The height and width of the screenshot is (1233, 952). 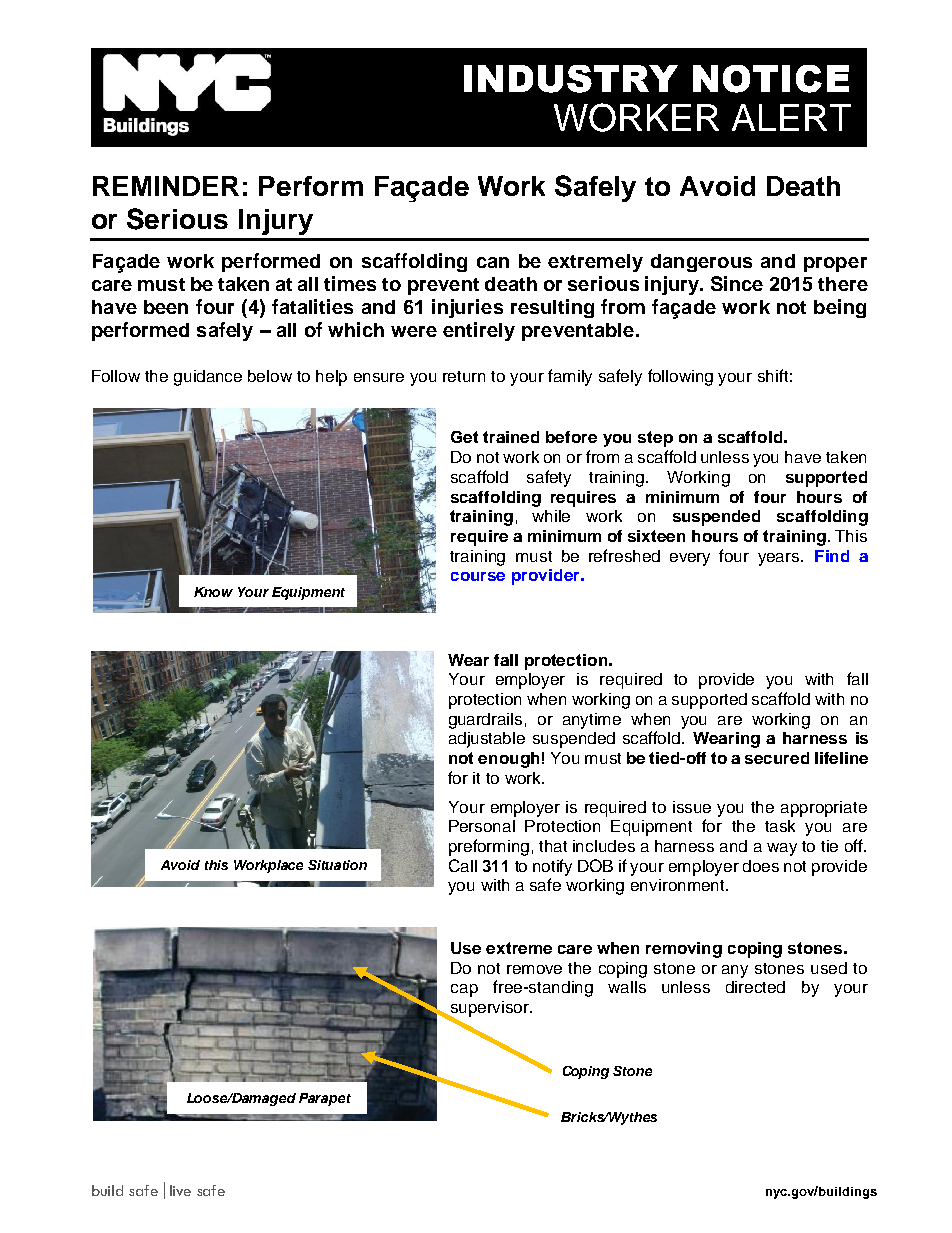 What do you see at coordinates (166, 186) in the screenshot?
I see `REMINDER` at bounding box center [166, 186].
